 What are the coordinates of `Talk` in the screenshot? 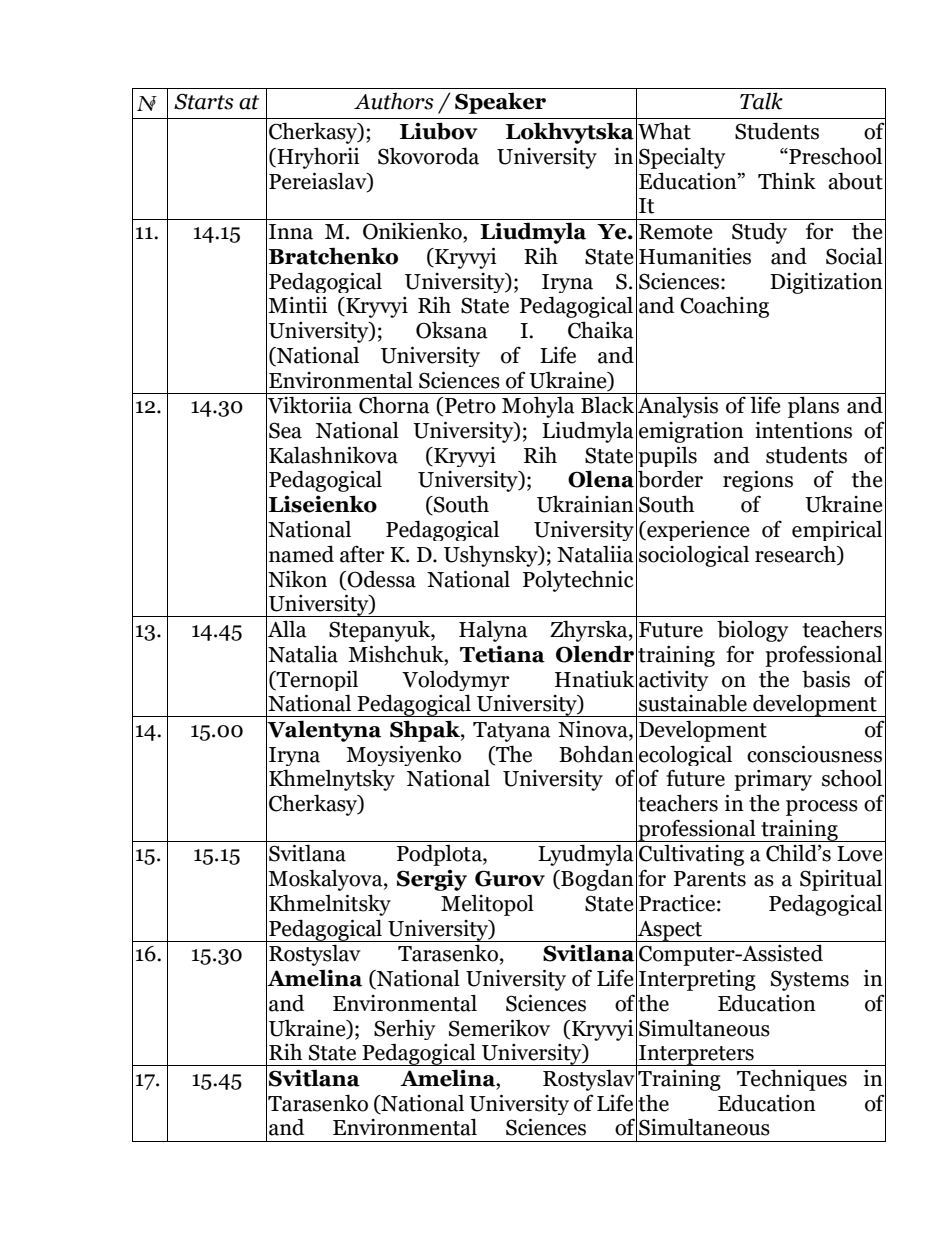 It's located at (761, 101).
